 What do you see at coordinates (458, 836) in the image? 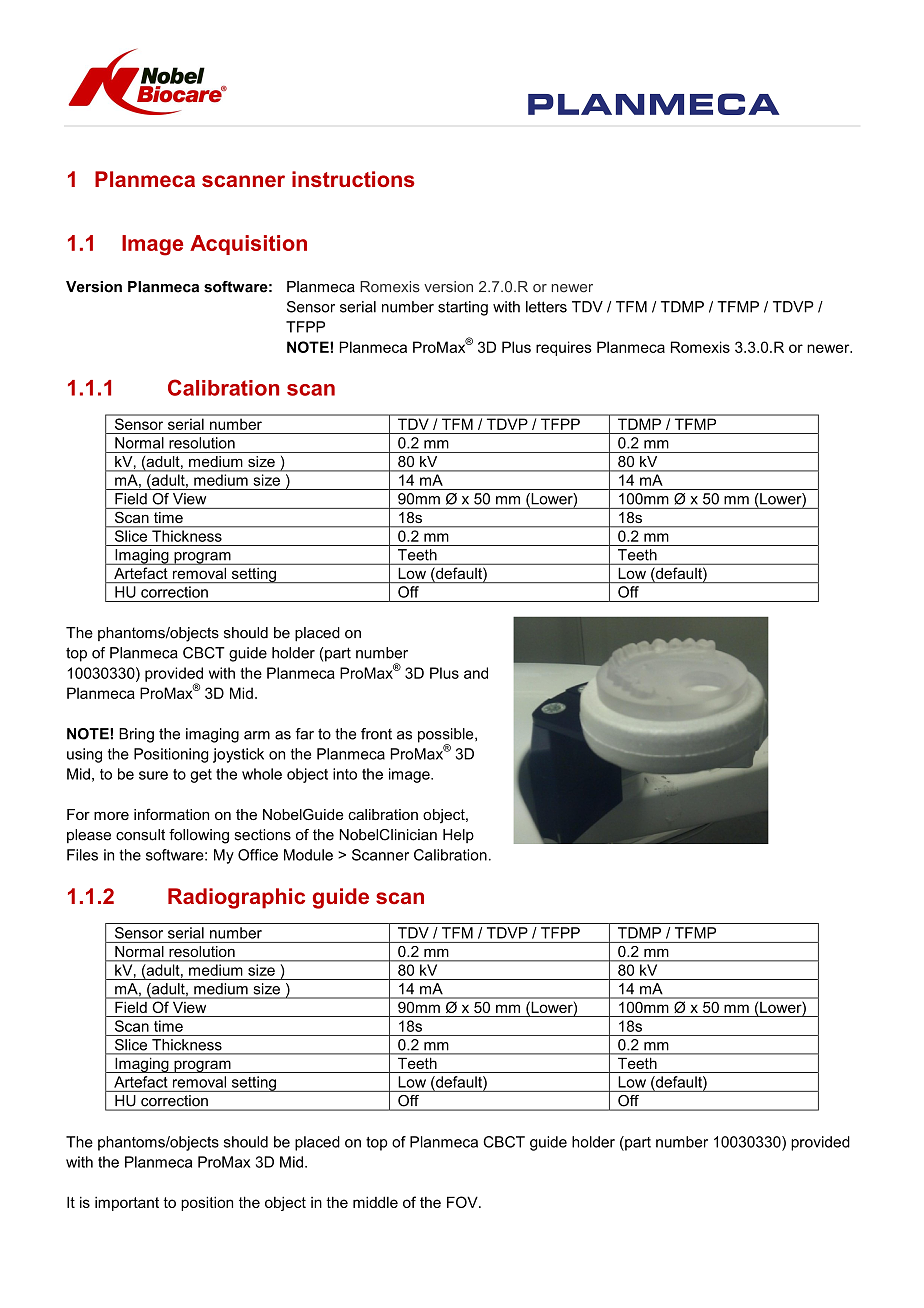
I see `Help` at bounding box center [458, 836].
